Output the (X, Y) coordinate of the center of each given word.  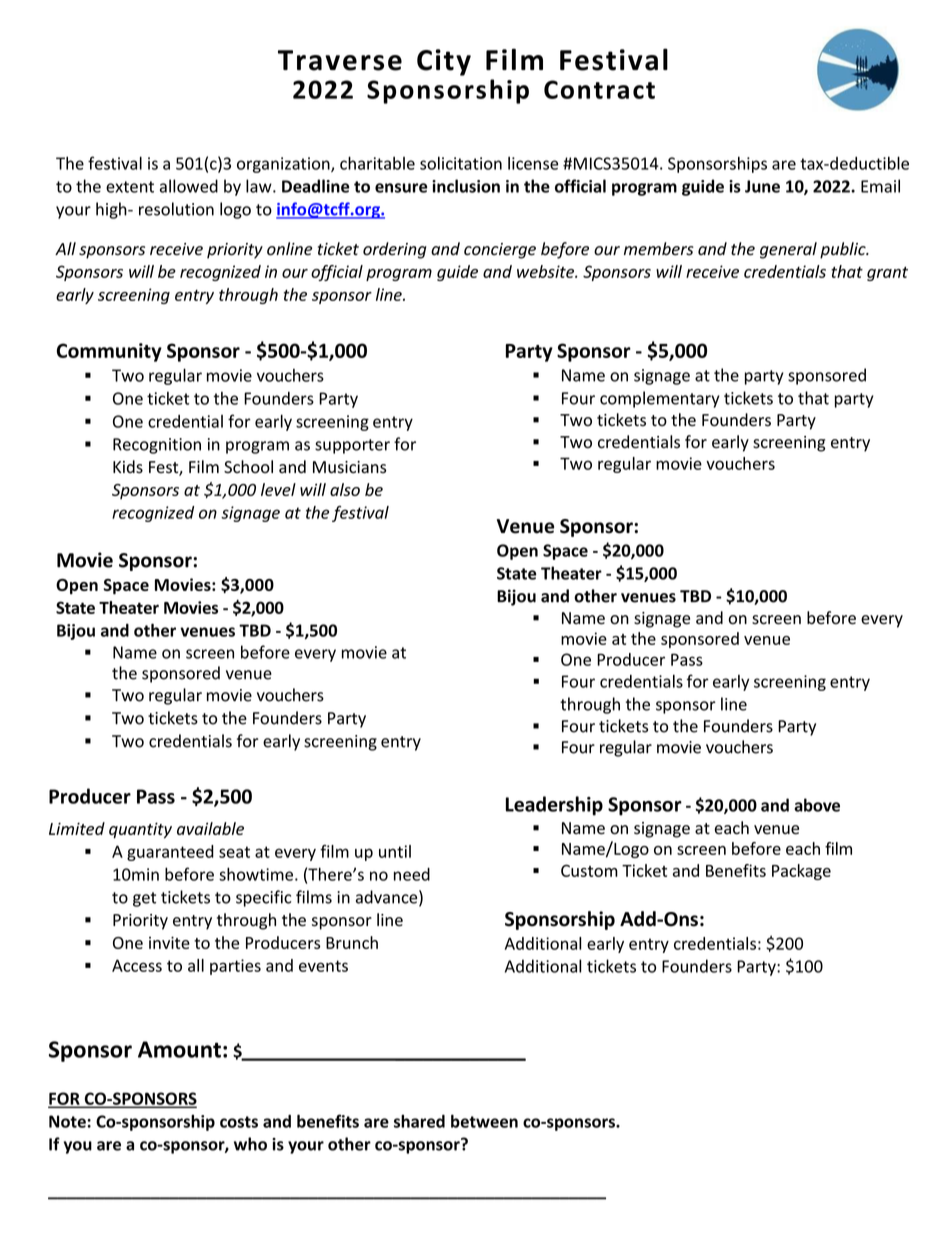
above (817, 805)
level (278, 489)
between (484, 1121)
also (345, 489)
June (762, 186)
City (444, 62)
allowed (189, 186)
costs (239, 1122)
